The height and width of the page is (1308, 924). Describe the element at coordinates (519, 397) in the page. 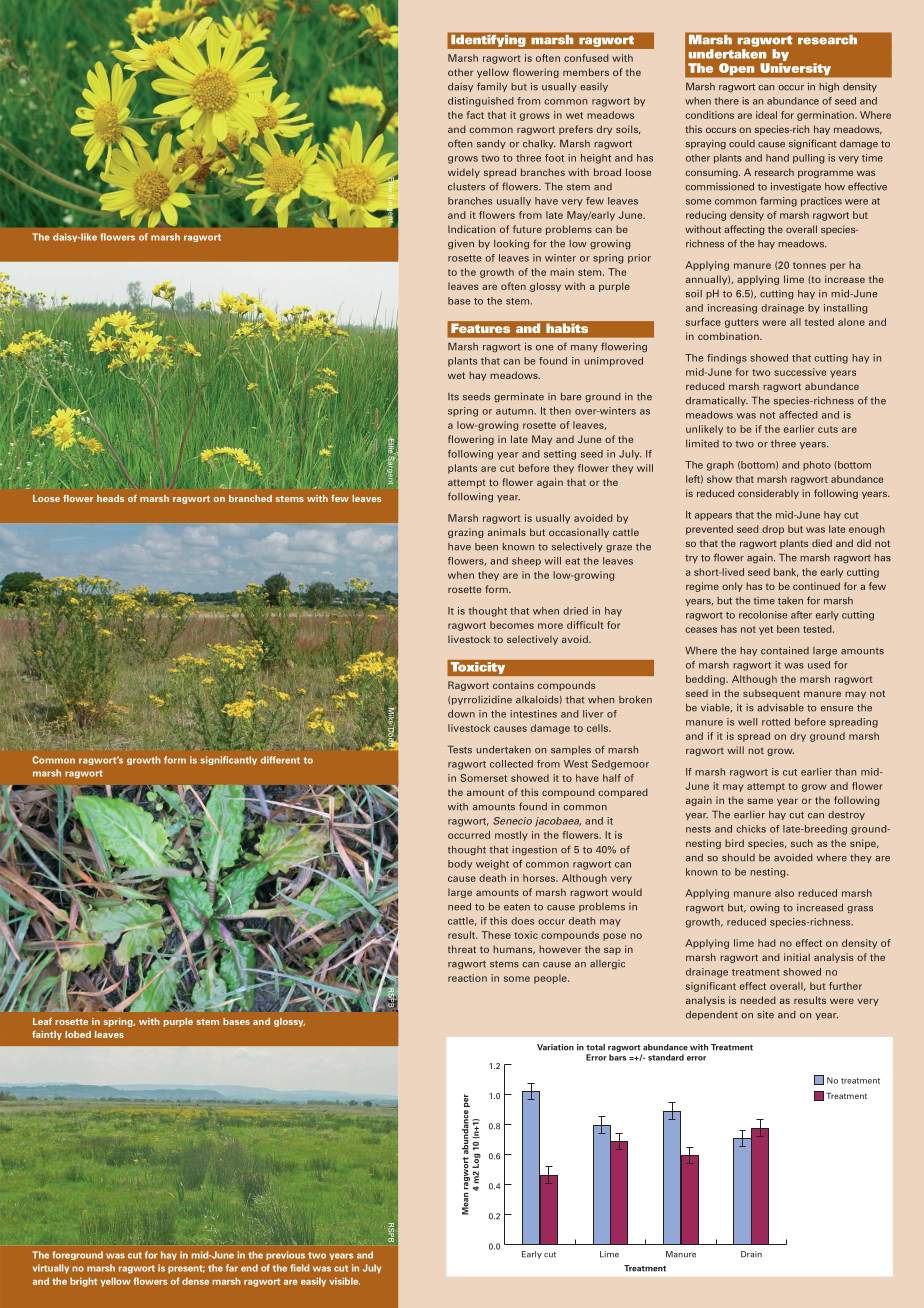

I see `germinate` at that location.
